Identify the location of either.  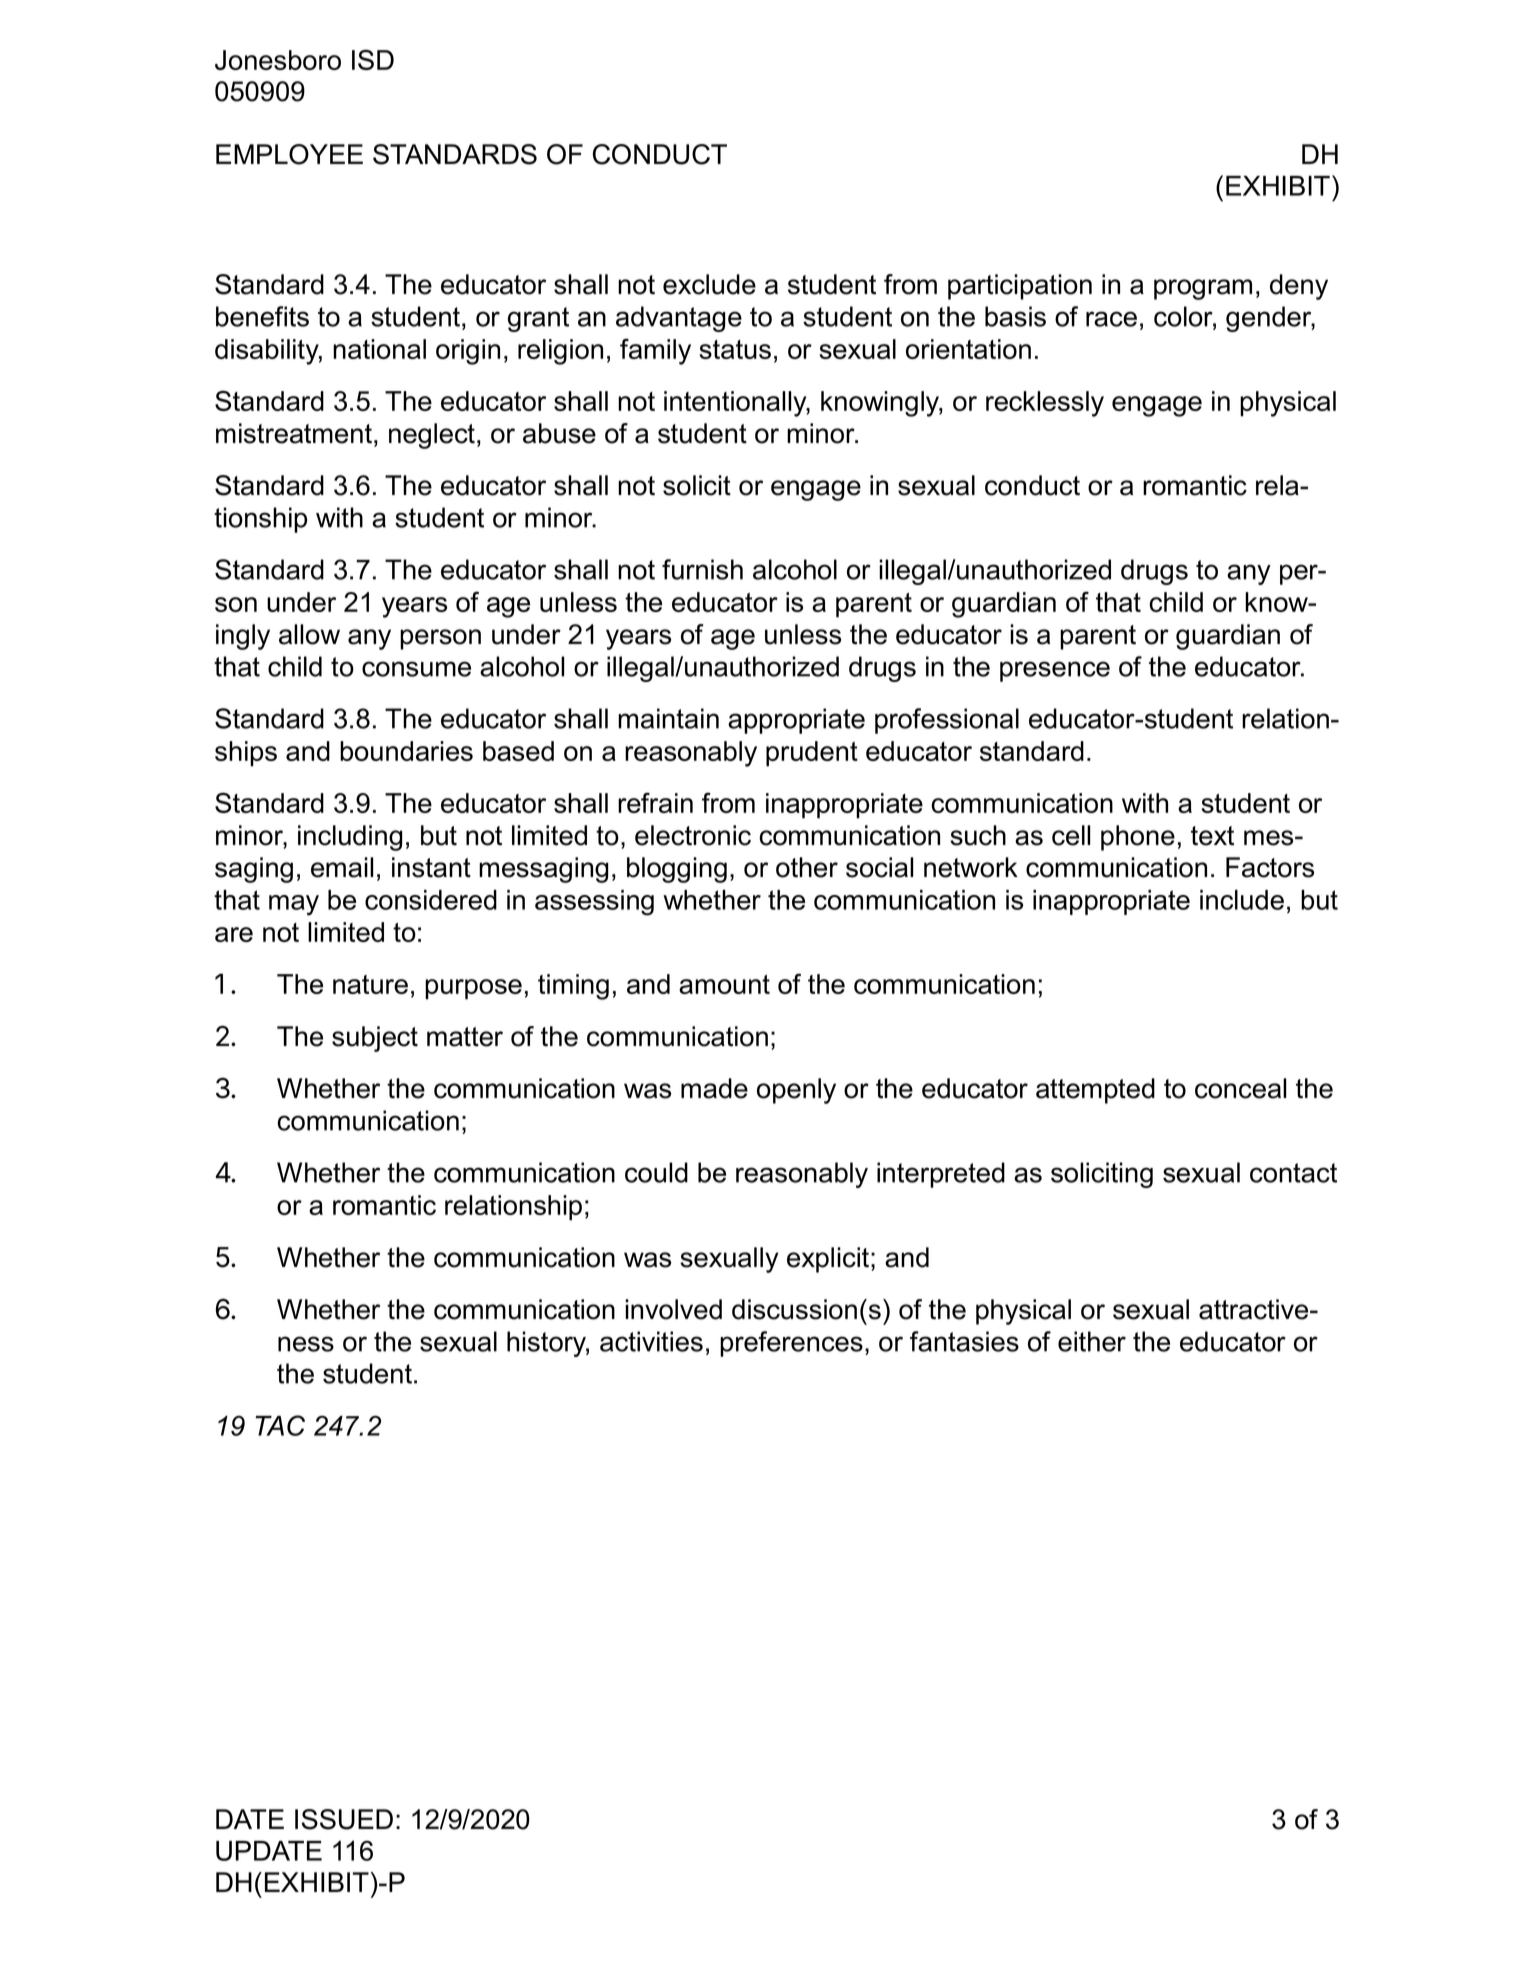
(1092, 1341).
